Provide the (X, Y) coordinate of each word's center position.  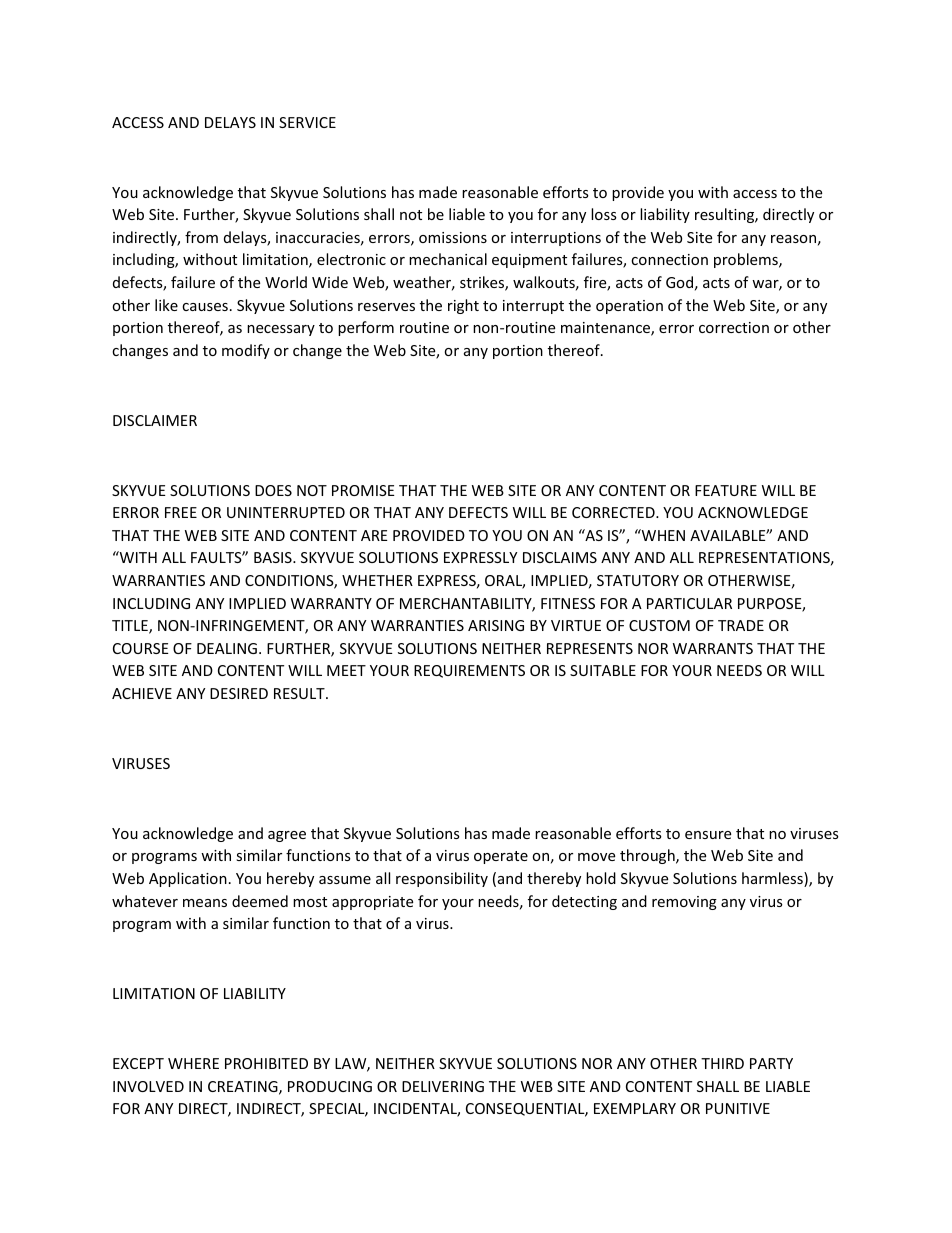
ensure (708, 835)
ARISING (496, 625)
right (463, 306)
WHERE (193, 1063)
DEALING (227, 648)
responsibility (442, 879)
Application (188, 879)
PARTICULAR (689, 603)
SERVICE (307, 122)
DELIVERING (443, 1086)
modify (246, 351)
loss (604, 214)
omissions (453, 237)
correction (734, 327)
